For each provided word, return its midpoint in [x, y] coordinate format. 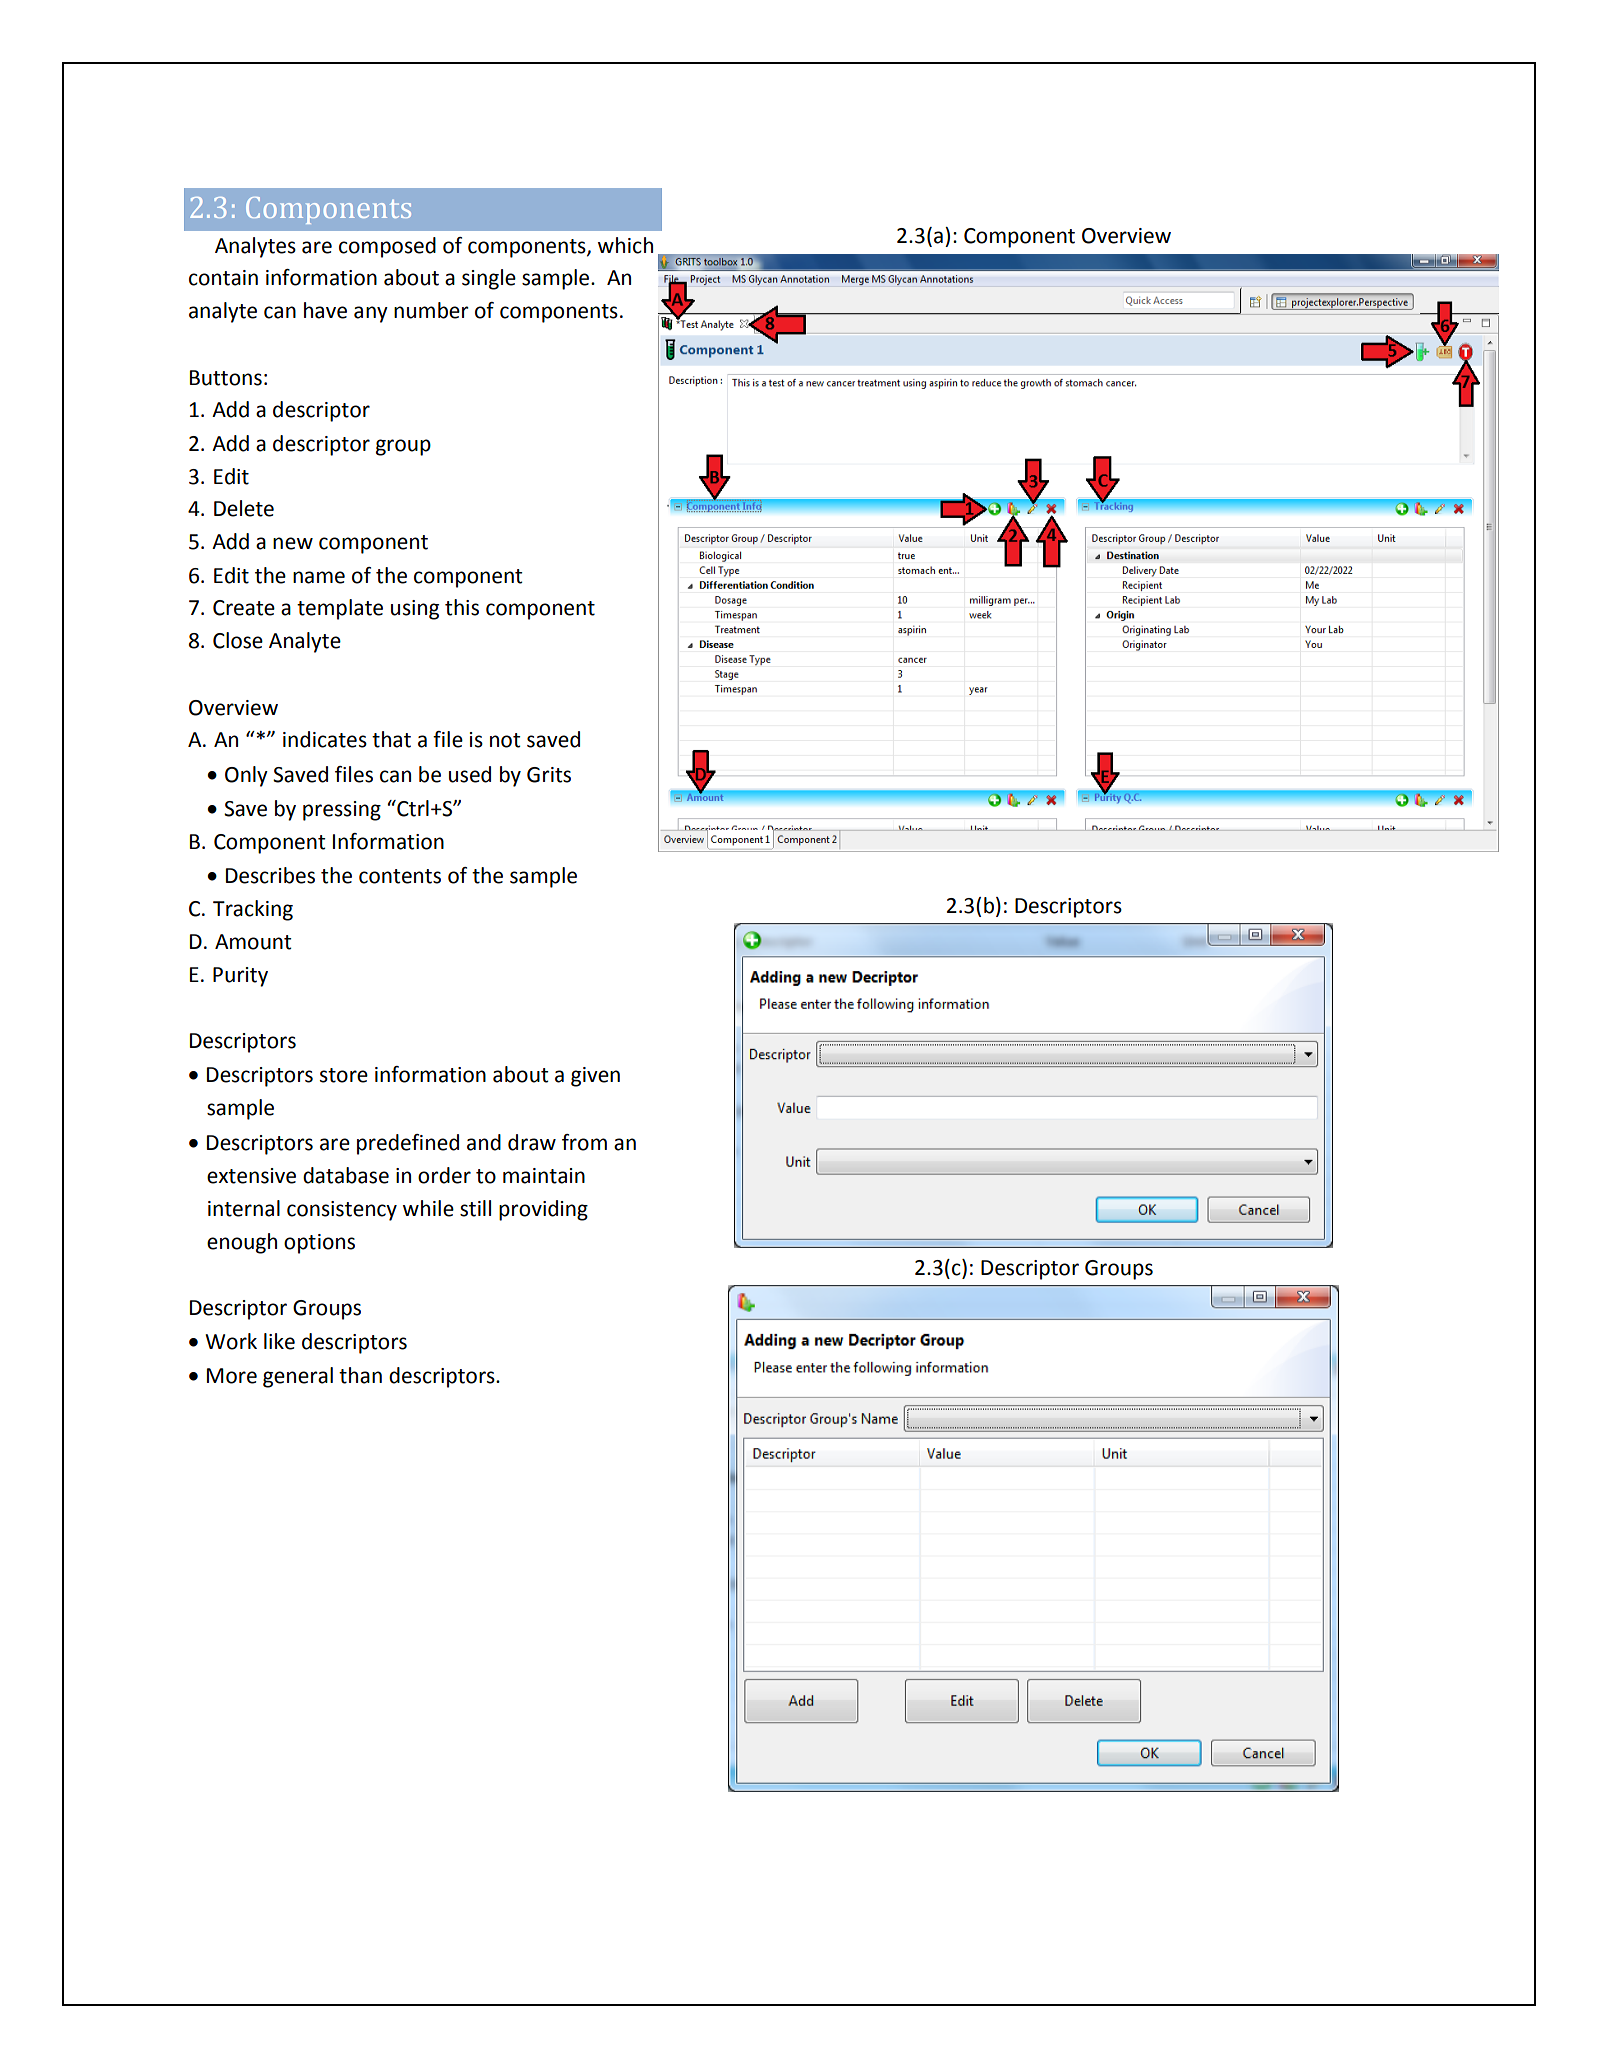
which [625, 245]
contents [400, 876]
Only [246, 776]
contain [223, 278]
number [431, 310]
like [279, 1341]
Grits [549, 775]
